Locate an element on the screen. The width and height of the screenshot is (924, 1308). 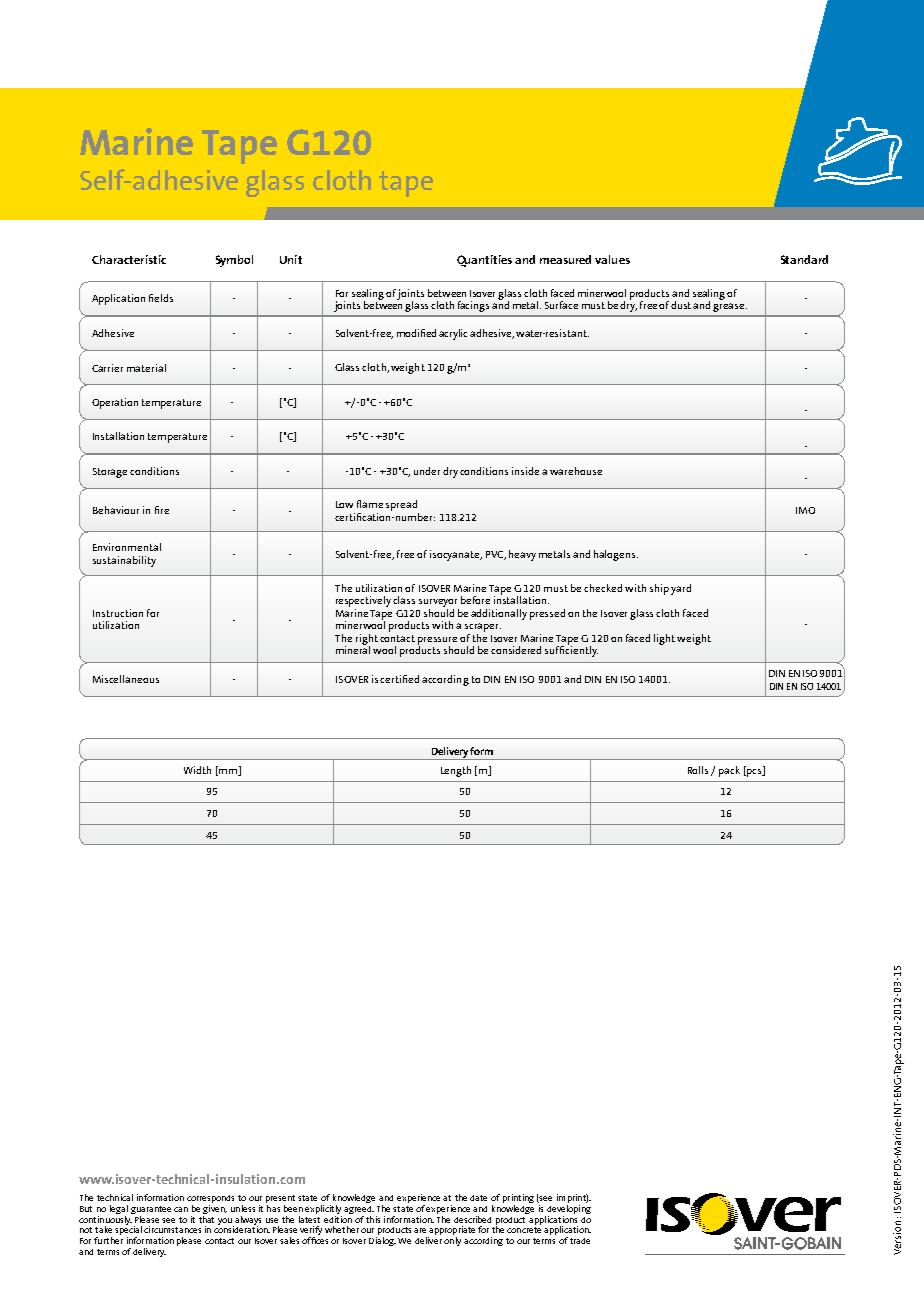
can is located at coordinates (181, 1209).
